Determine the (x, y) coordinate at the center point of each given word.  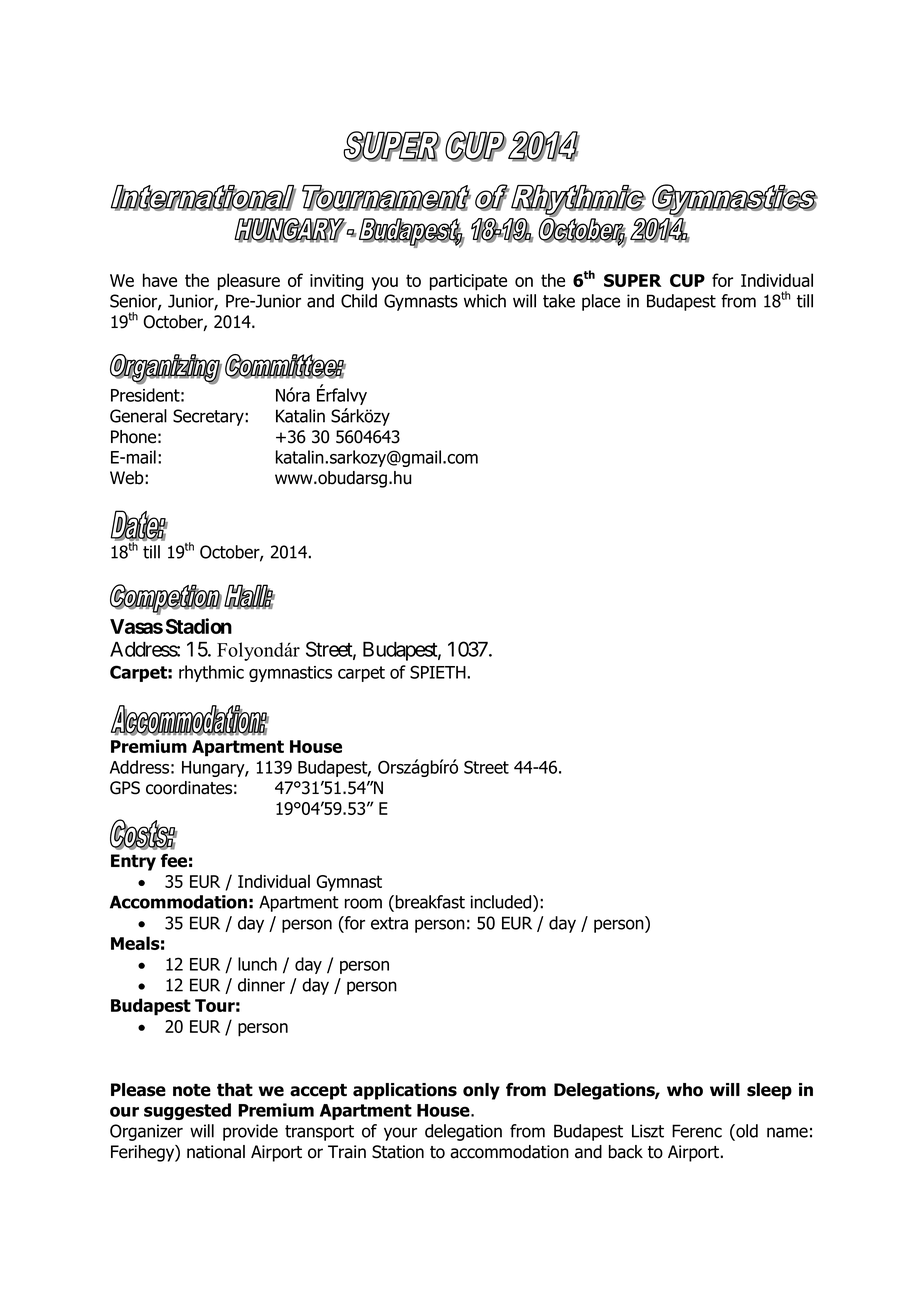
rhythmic (211, 673)
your (400, 1134)
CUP (687, 280)
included (502, 903)
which (485, 301)
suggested (187, 1111)
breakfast (430, 902)
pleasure (249, 282)
